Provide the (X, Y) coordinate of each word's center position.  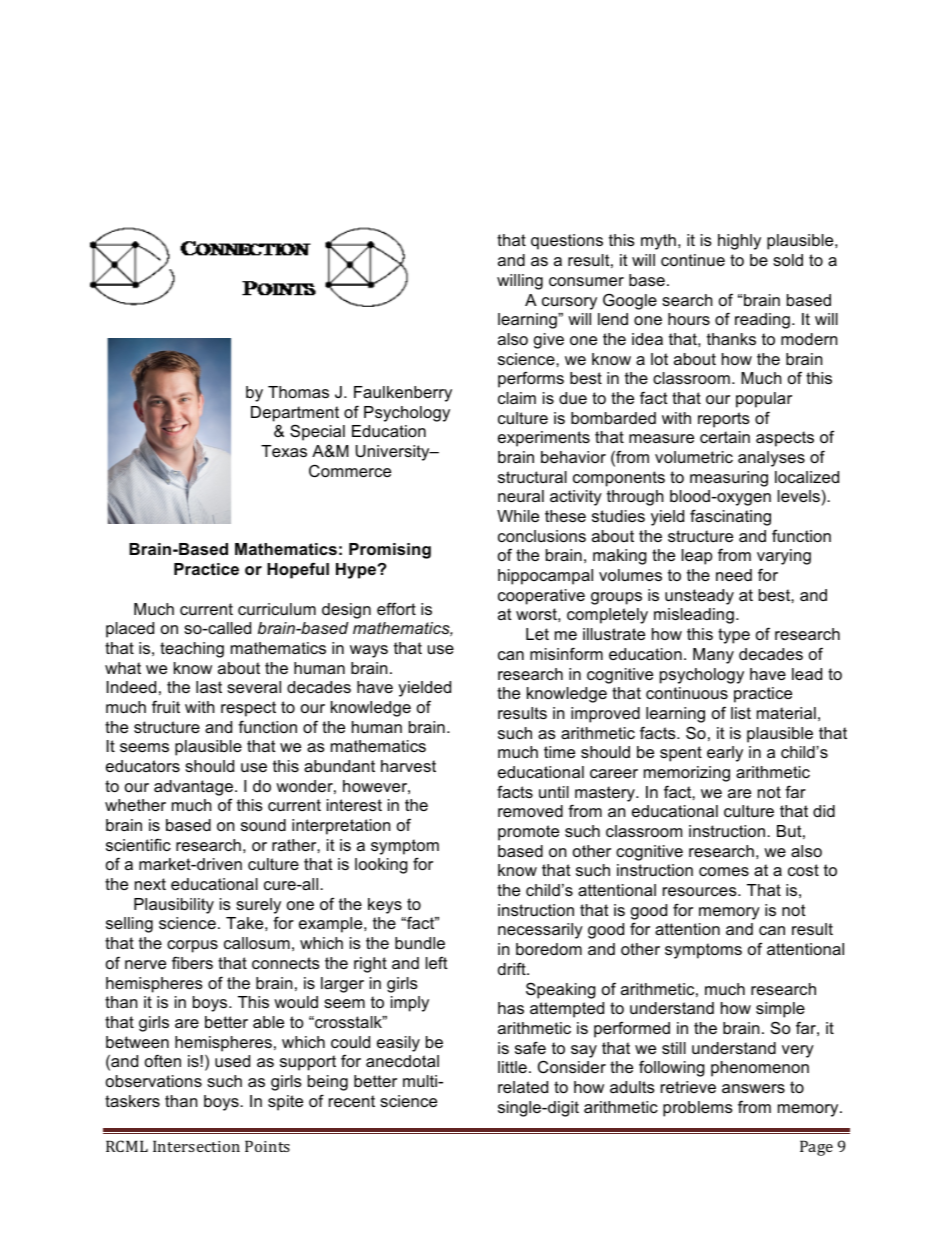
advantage (193, 788)
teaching (192, 650)
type (734, 636)
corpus (192, 946)
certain (725, 437)
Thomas (298, 392)
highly (739, 242)
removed (530, 811)
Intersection (196, 1146)
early (725, 754)
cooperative (541, 597)
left (437, 962)
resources (701, 891)
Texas (284, 451)
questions (567, 242)
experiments (544, 439)
